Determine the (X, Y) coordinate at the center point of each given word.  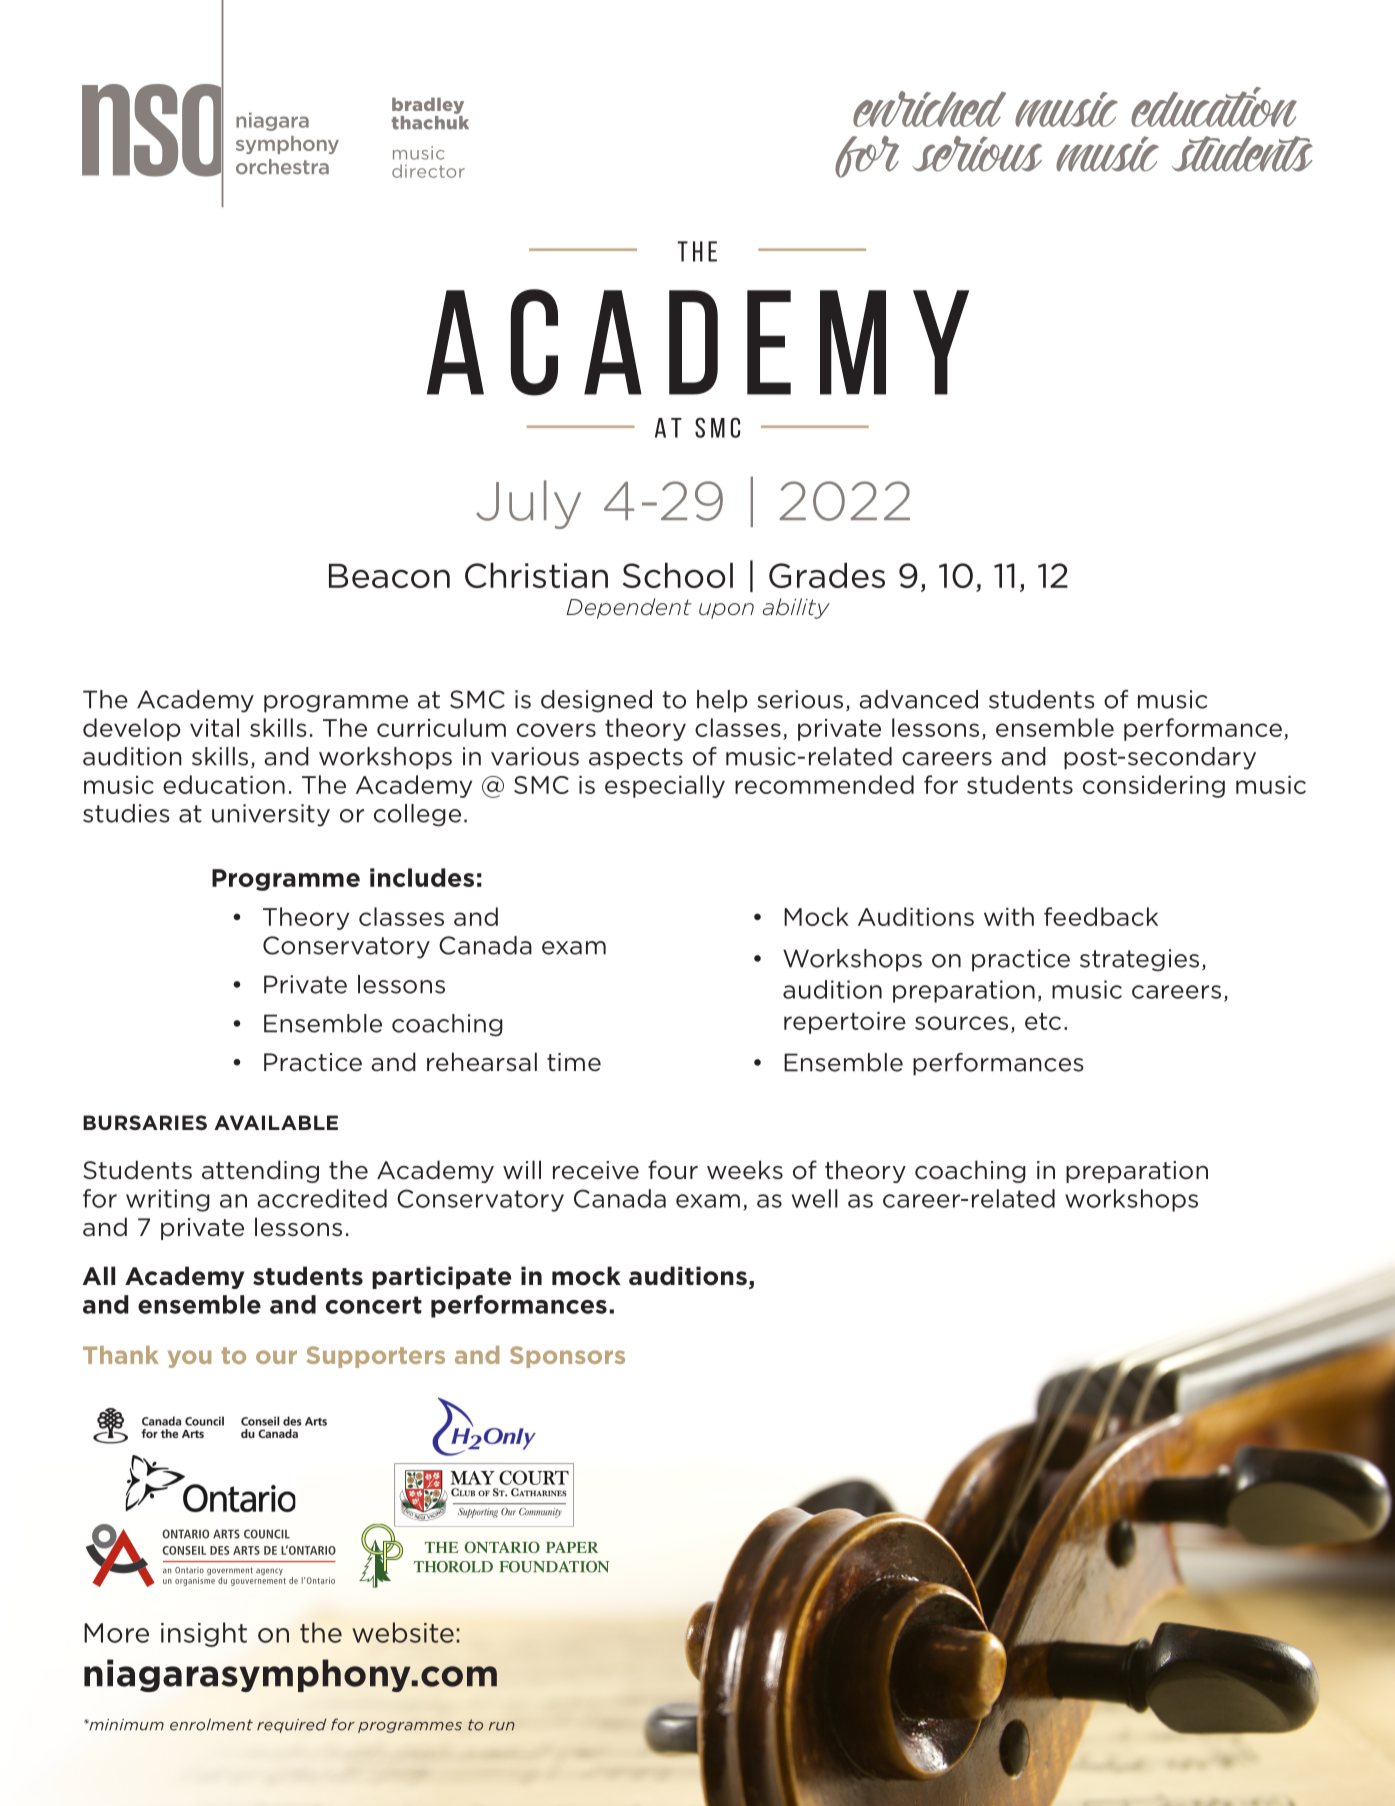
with (1009, 916)
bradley (428, 105)
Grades (827, 575)
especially (665, 786)
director (428, 171)
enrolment (211, 1724)
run (502, 1726)
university (271, 815)
